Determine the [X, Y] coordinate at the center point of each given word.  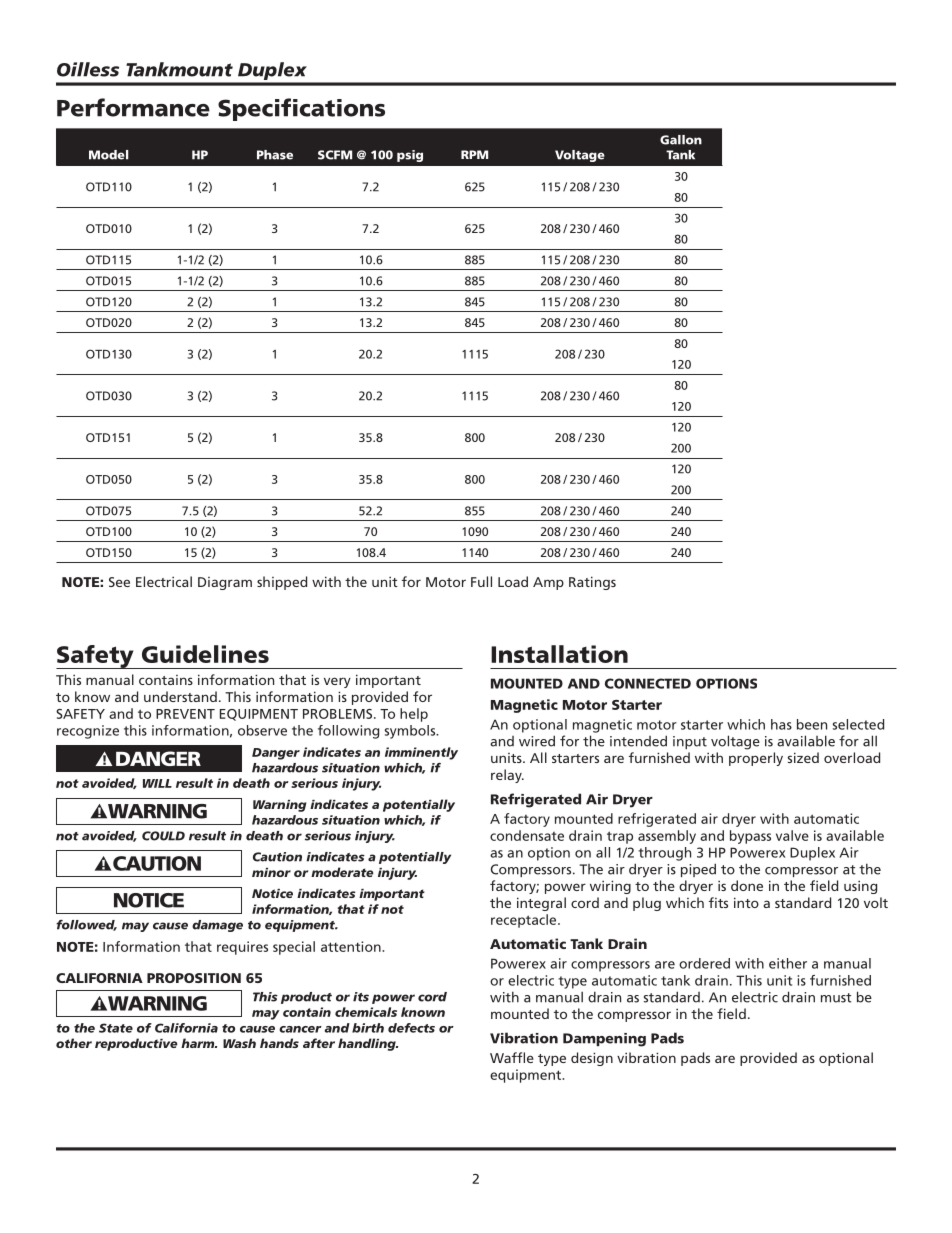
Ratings [592, 583]
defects [411, 1028]
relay [507, 776]
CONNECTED [648, 683]
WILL [157, 783]
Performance [133, 107]
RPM [474, 154]
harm [199, 1043]
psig [410, 156]
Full [481, 581]
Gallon [681, 140]
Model [108, 155]
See [119, 582]
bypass [750, 837]
